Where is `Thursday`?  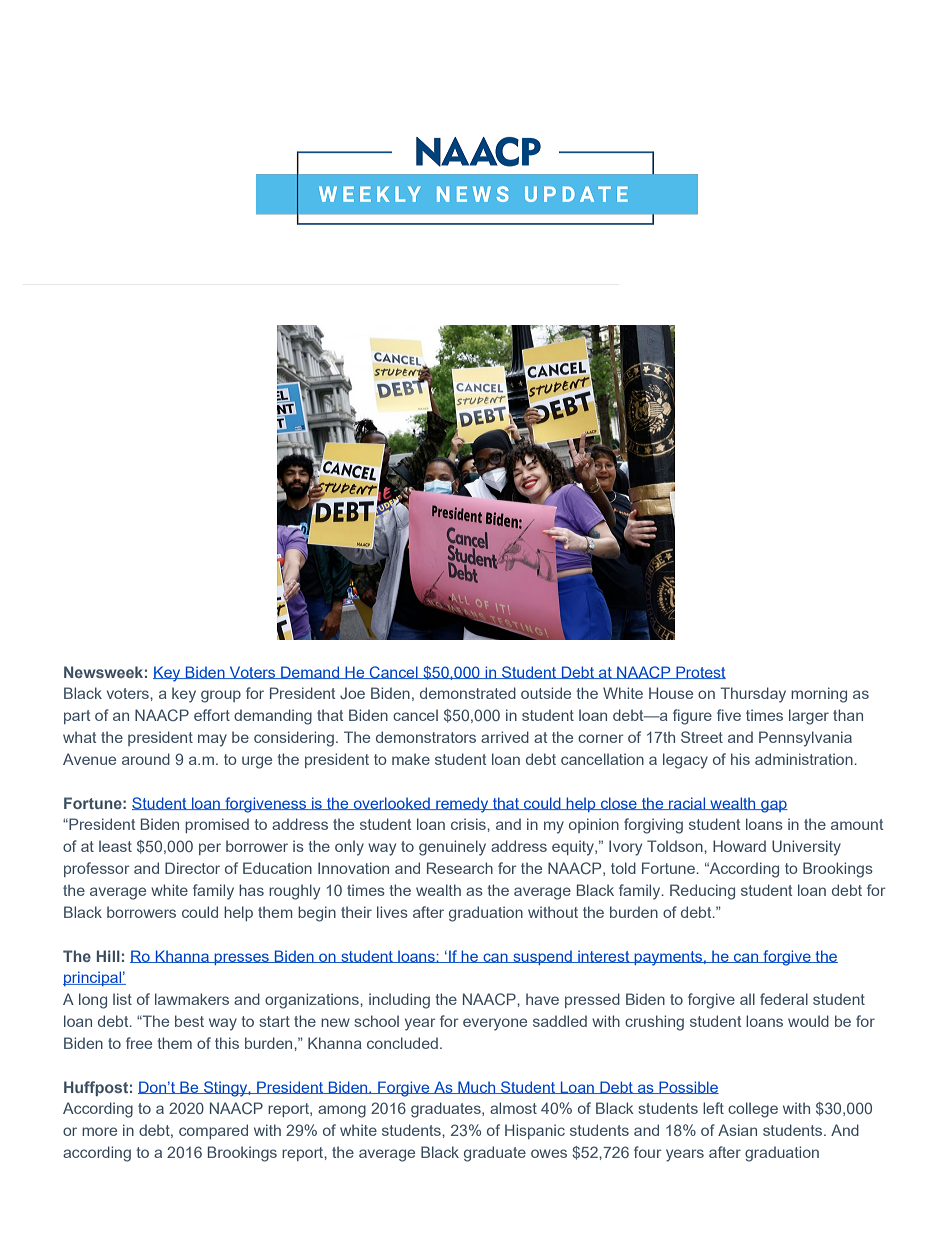
Thursday is located at coordinates (753, 695).
